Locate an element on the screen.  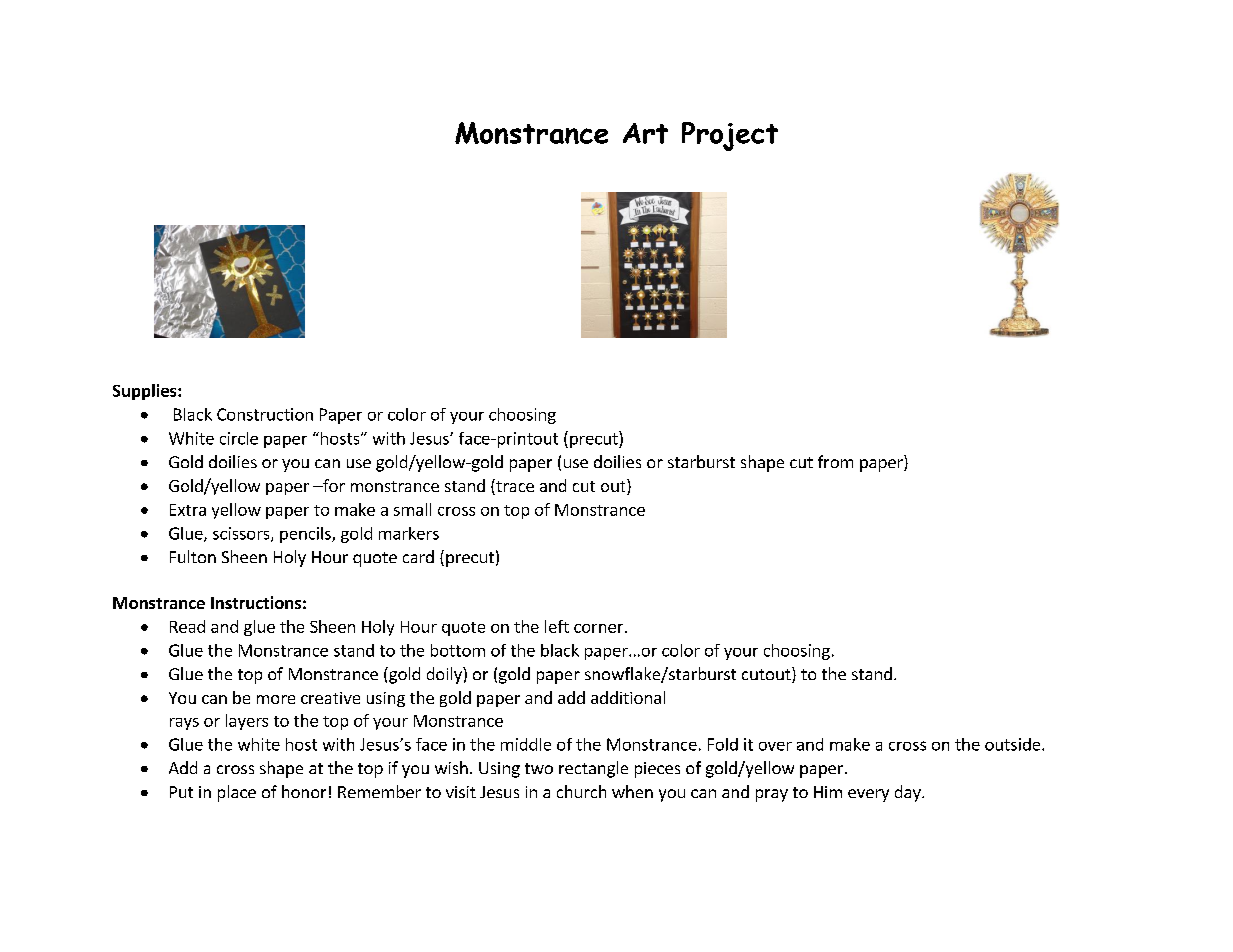
Fulton is located at coordinates (193, 556).
